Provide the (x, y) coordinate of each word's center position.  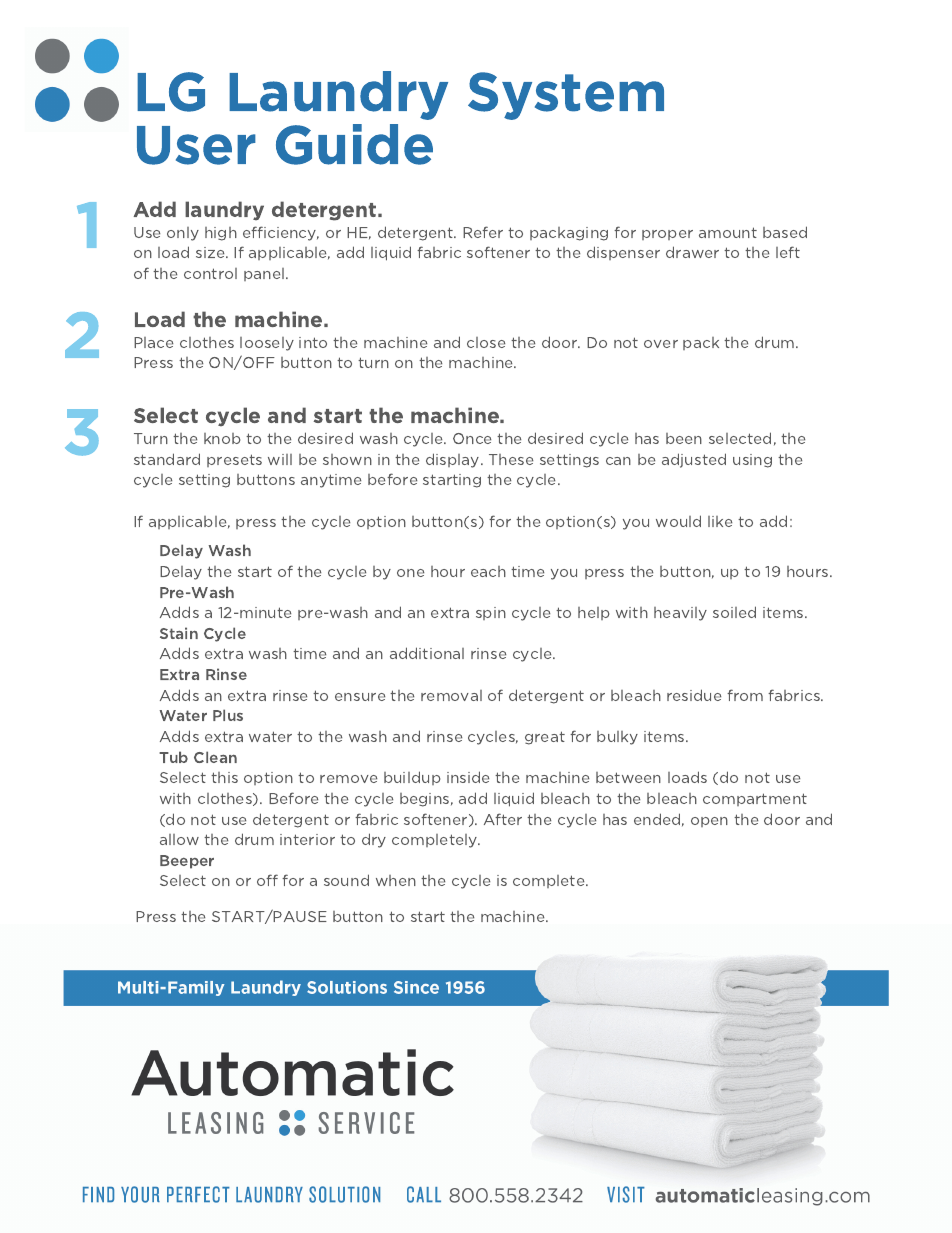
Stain (179, 633)
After (503, 819)
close (486, 342)
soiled (734, 612)
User (196, 145)
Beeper (187, 862)
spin (491, 613)
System (566, 96)
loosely (267, 344)
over (661, 344)
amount (728, 232)
